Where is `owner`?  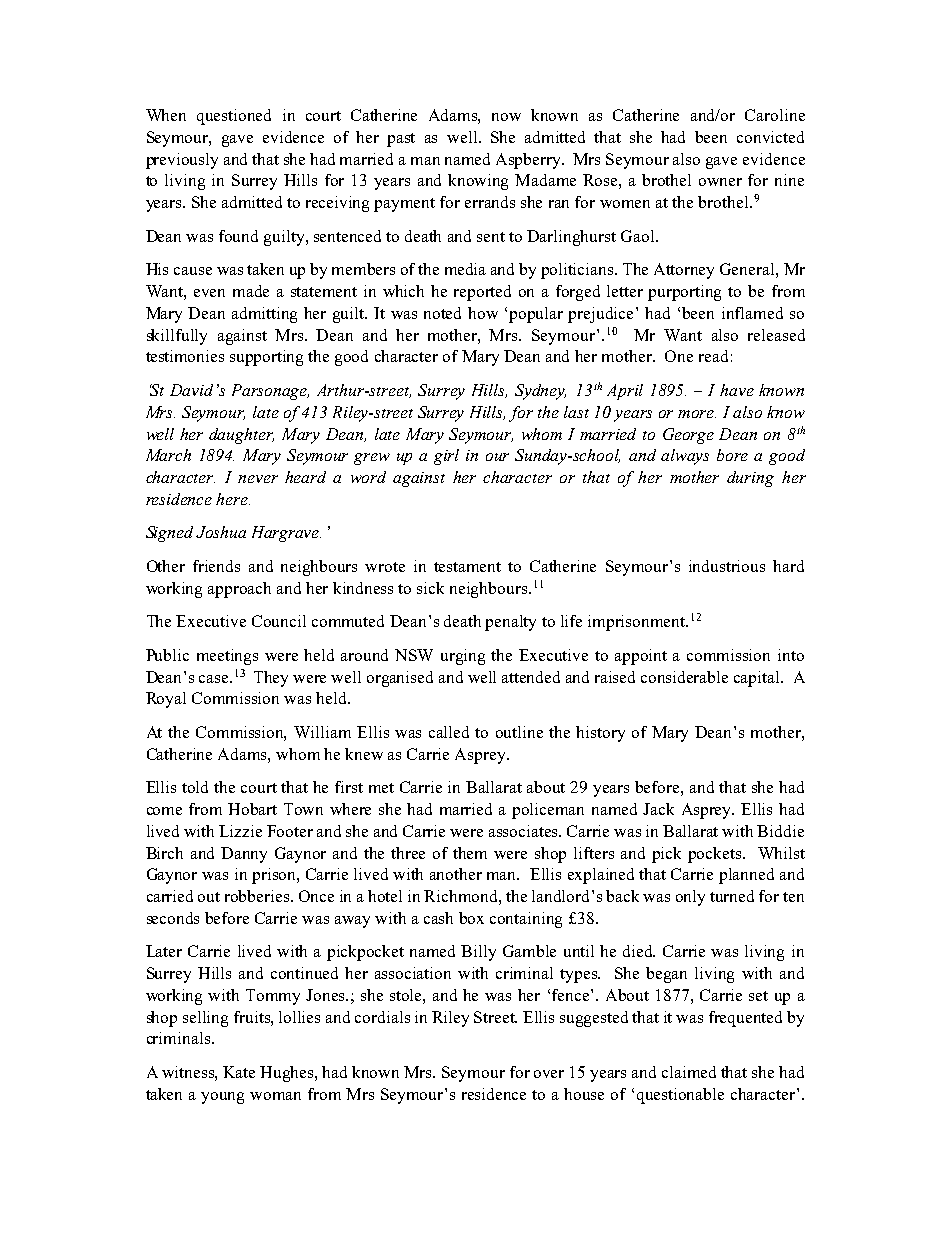
owner is located at coordinates (720, 182).
